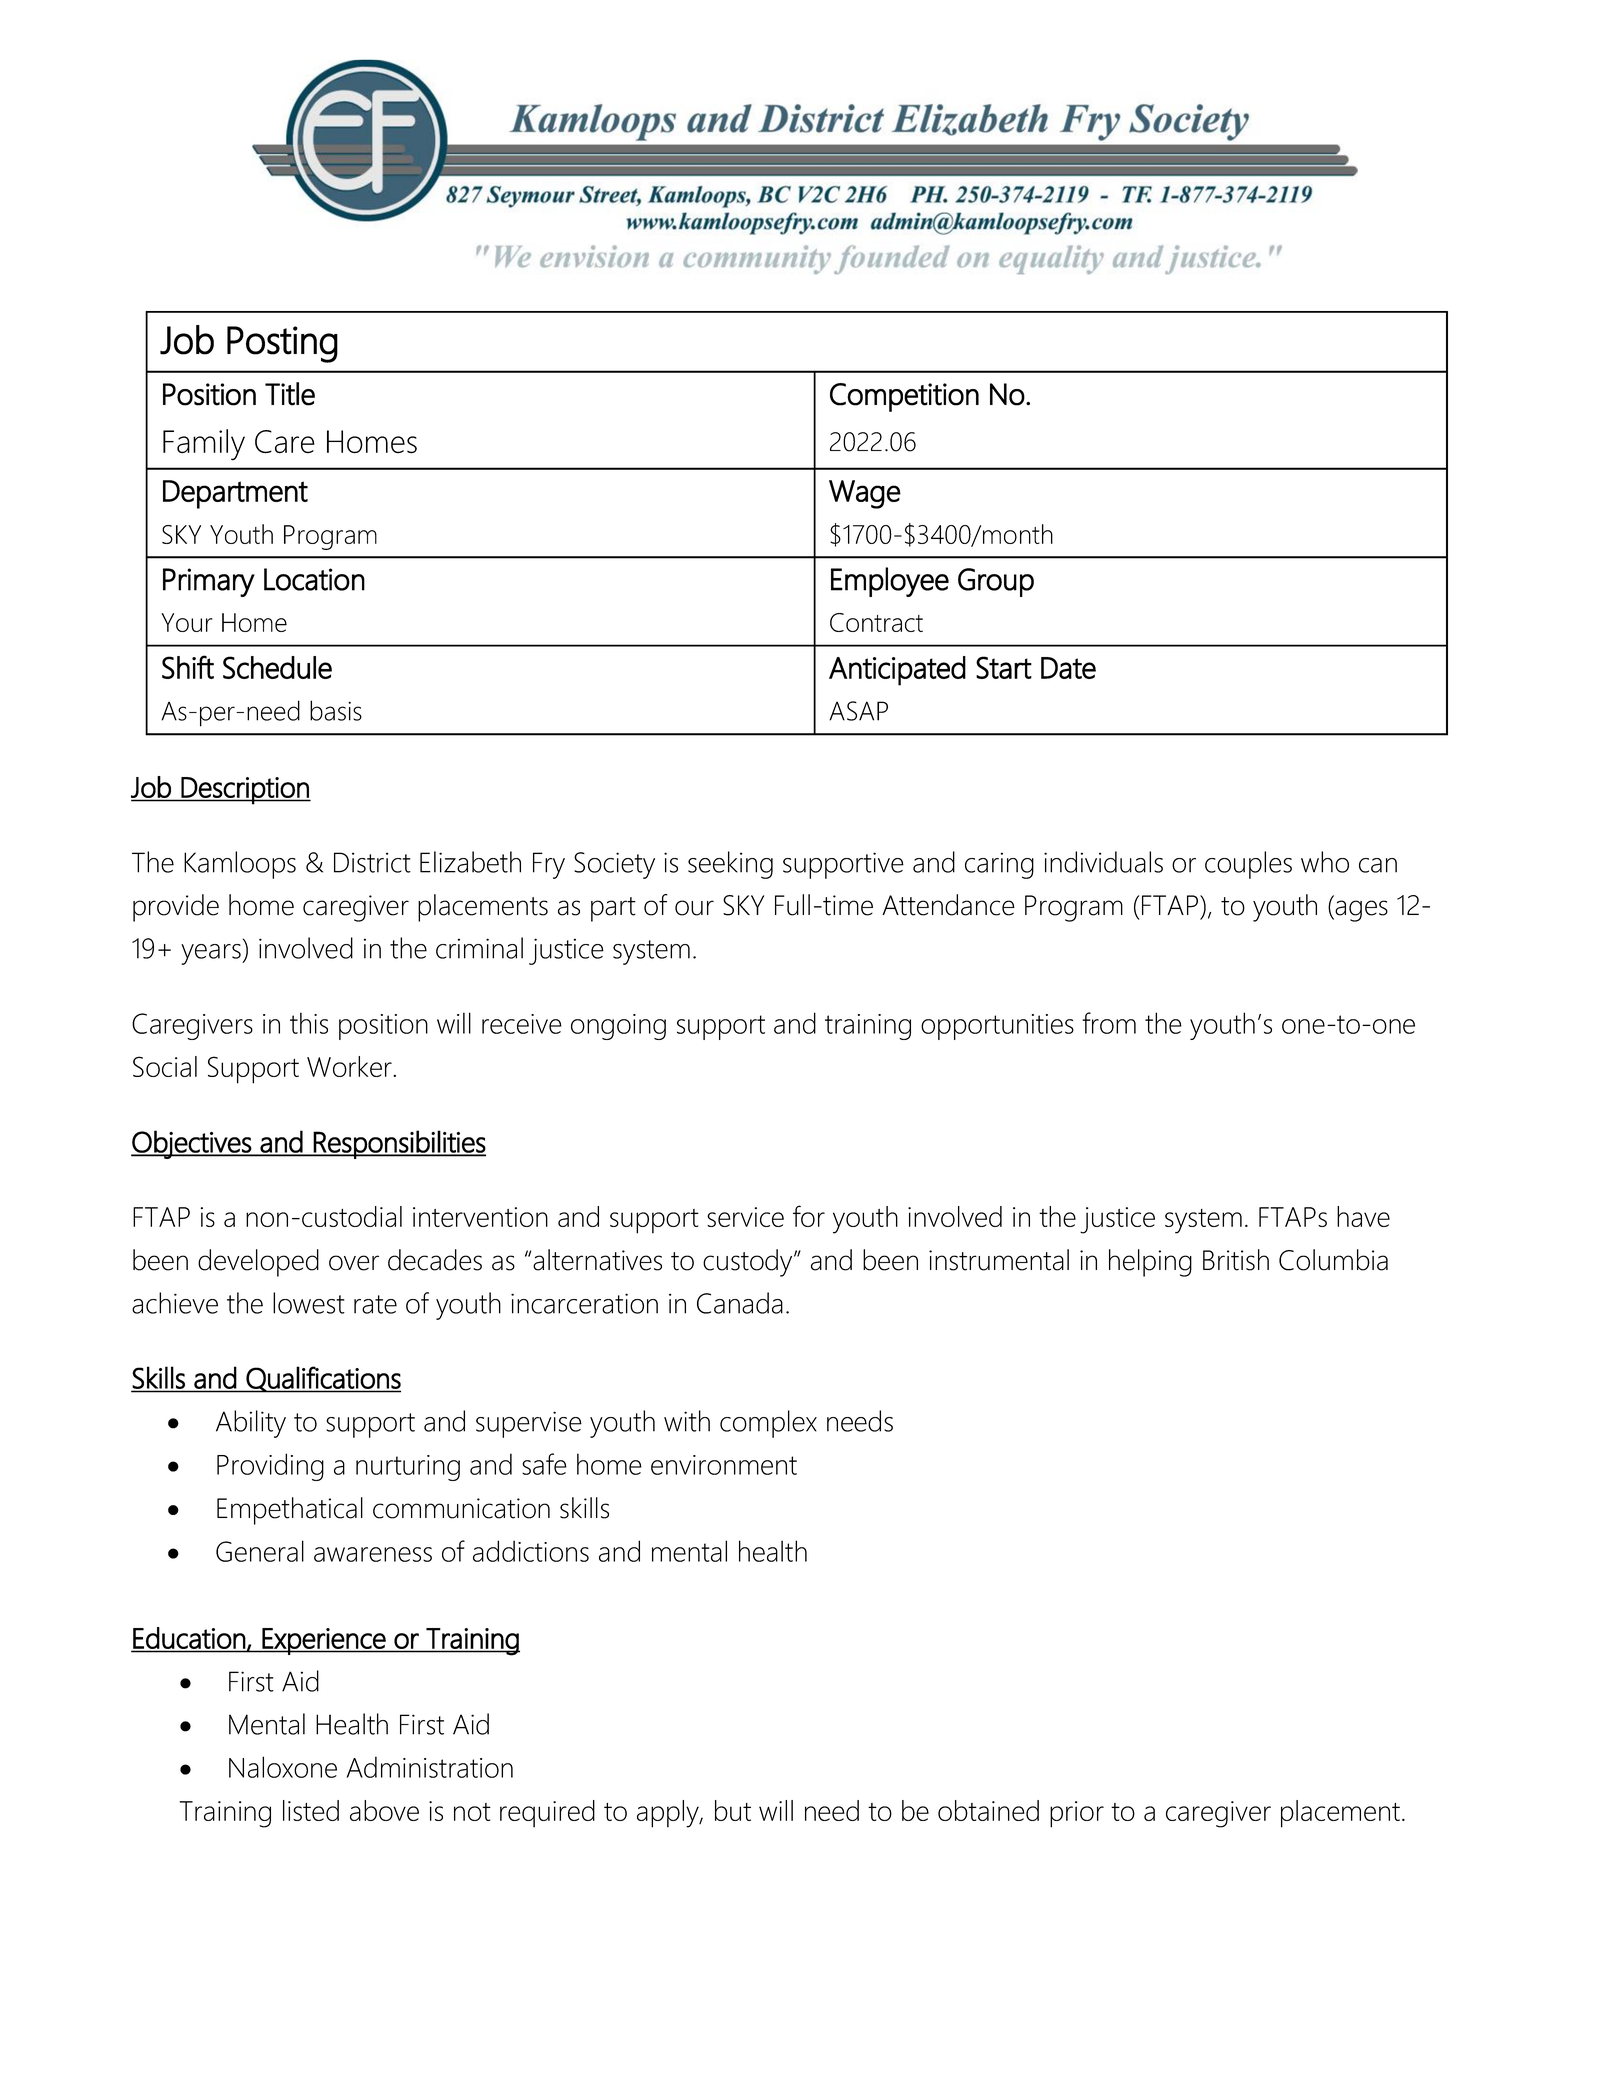 This screenshot has height=2100, width=1622. I want to click on British, so click(1236, 1260).
